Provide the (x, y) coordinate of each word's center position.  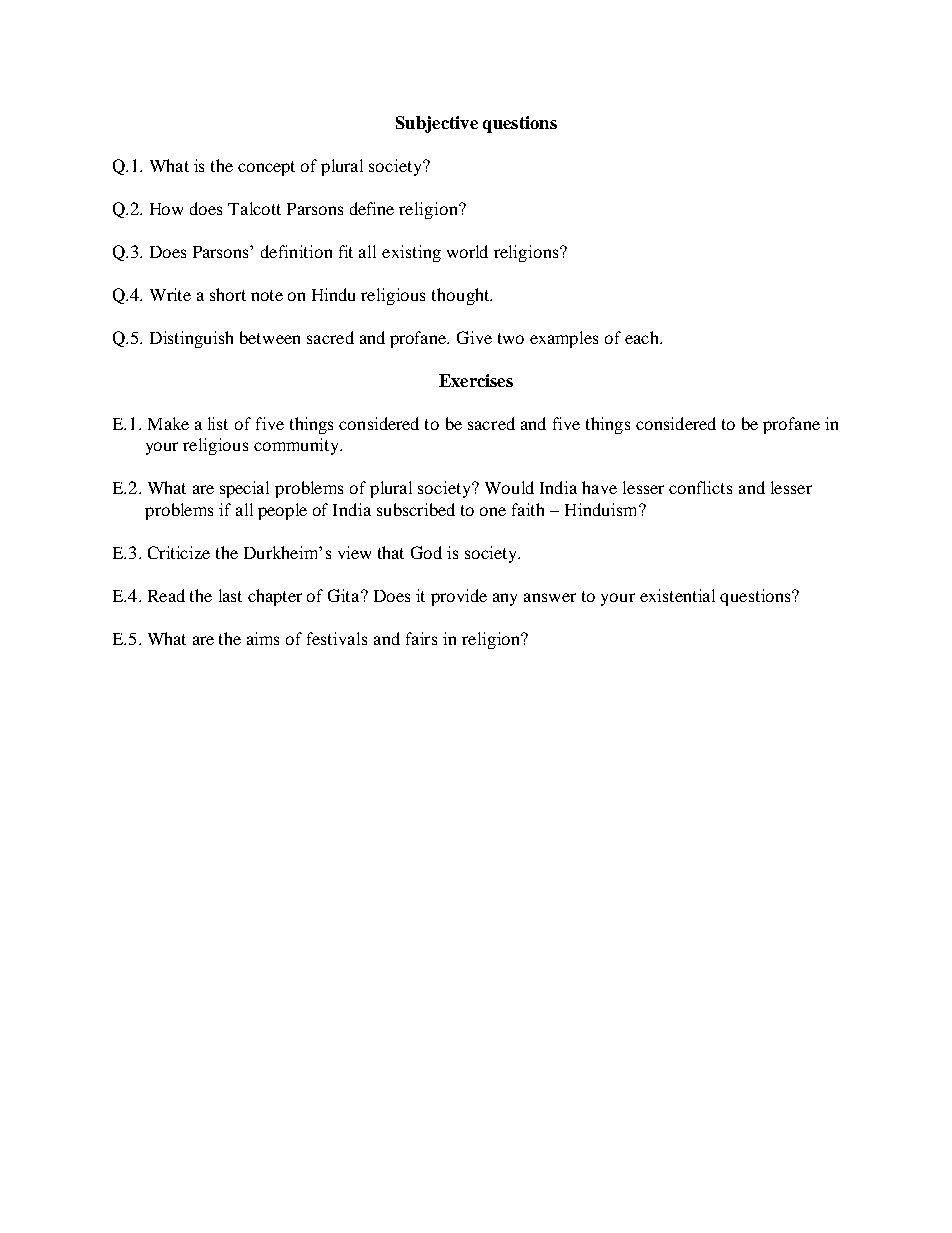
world (467, 251)
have (599, 487)
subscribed (416, 509)
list (218, 423)
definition (296, 251)
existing (411, 253)
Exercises (476, 380)
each (643, 337)
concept (266, 168)
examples (564, 339)
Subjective (437, 124)
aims (263, 638)
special (244, 489)
